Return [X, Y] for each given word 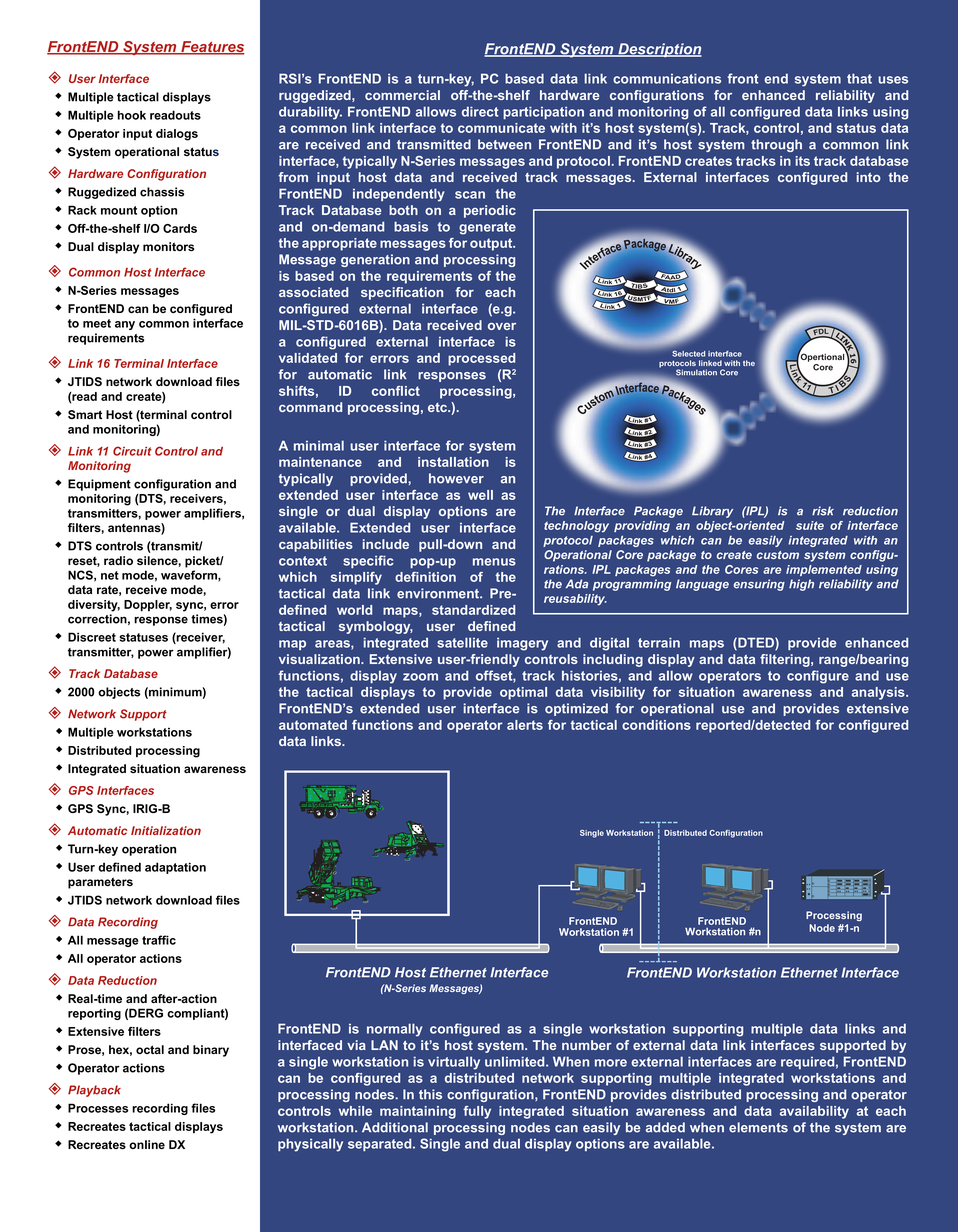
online [147, 1144]
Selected [688, 353]
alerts [525, 725]
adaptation [175, 868]
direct [480, 111]
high [801, 585]
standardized [473, 610]
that [859, 78]
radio [118, 560]
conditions [656, 725]
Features [211, 48]
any [125, 325]
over [502, 326]
